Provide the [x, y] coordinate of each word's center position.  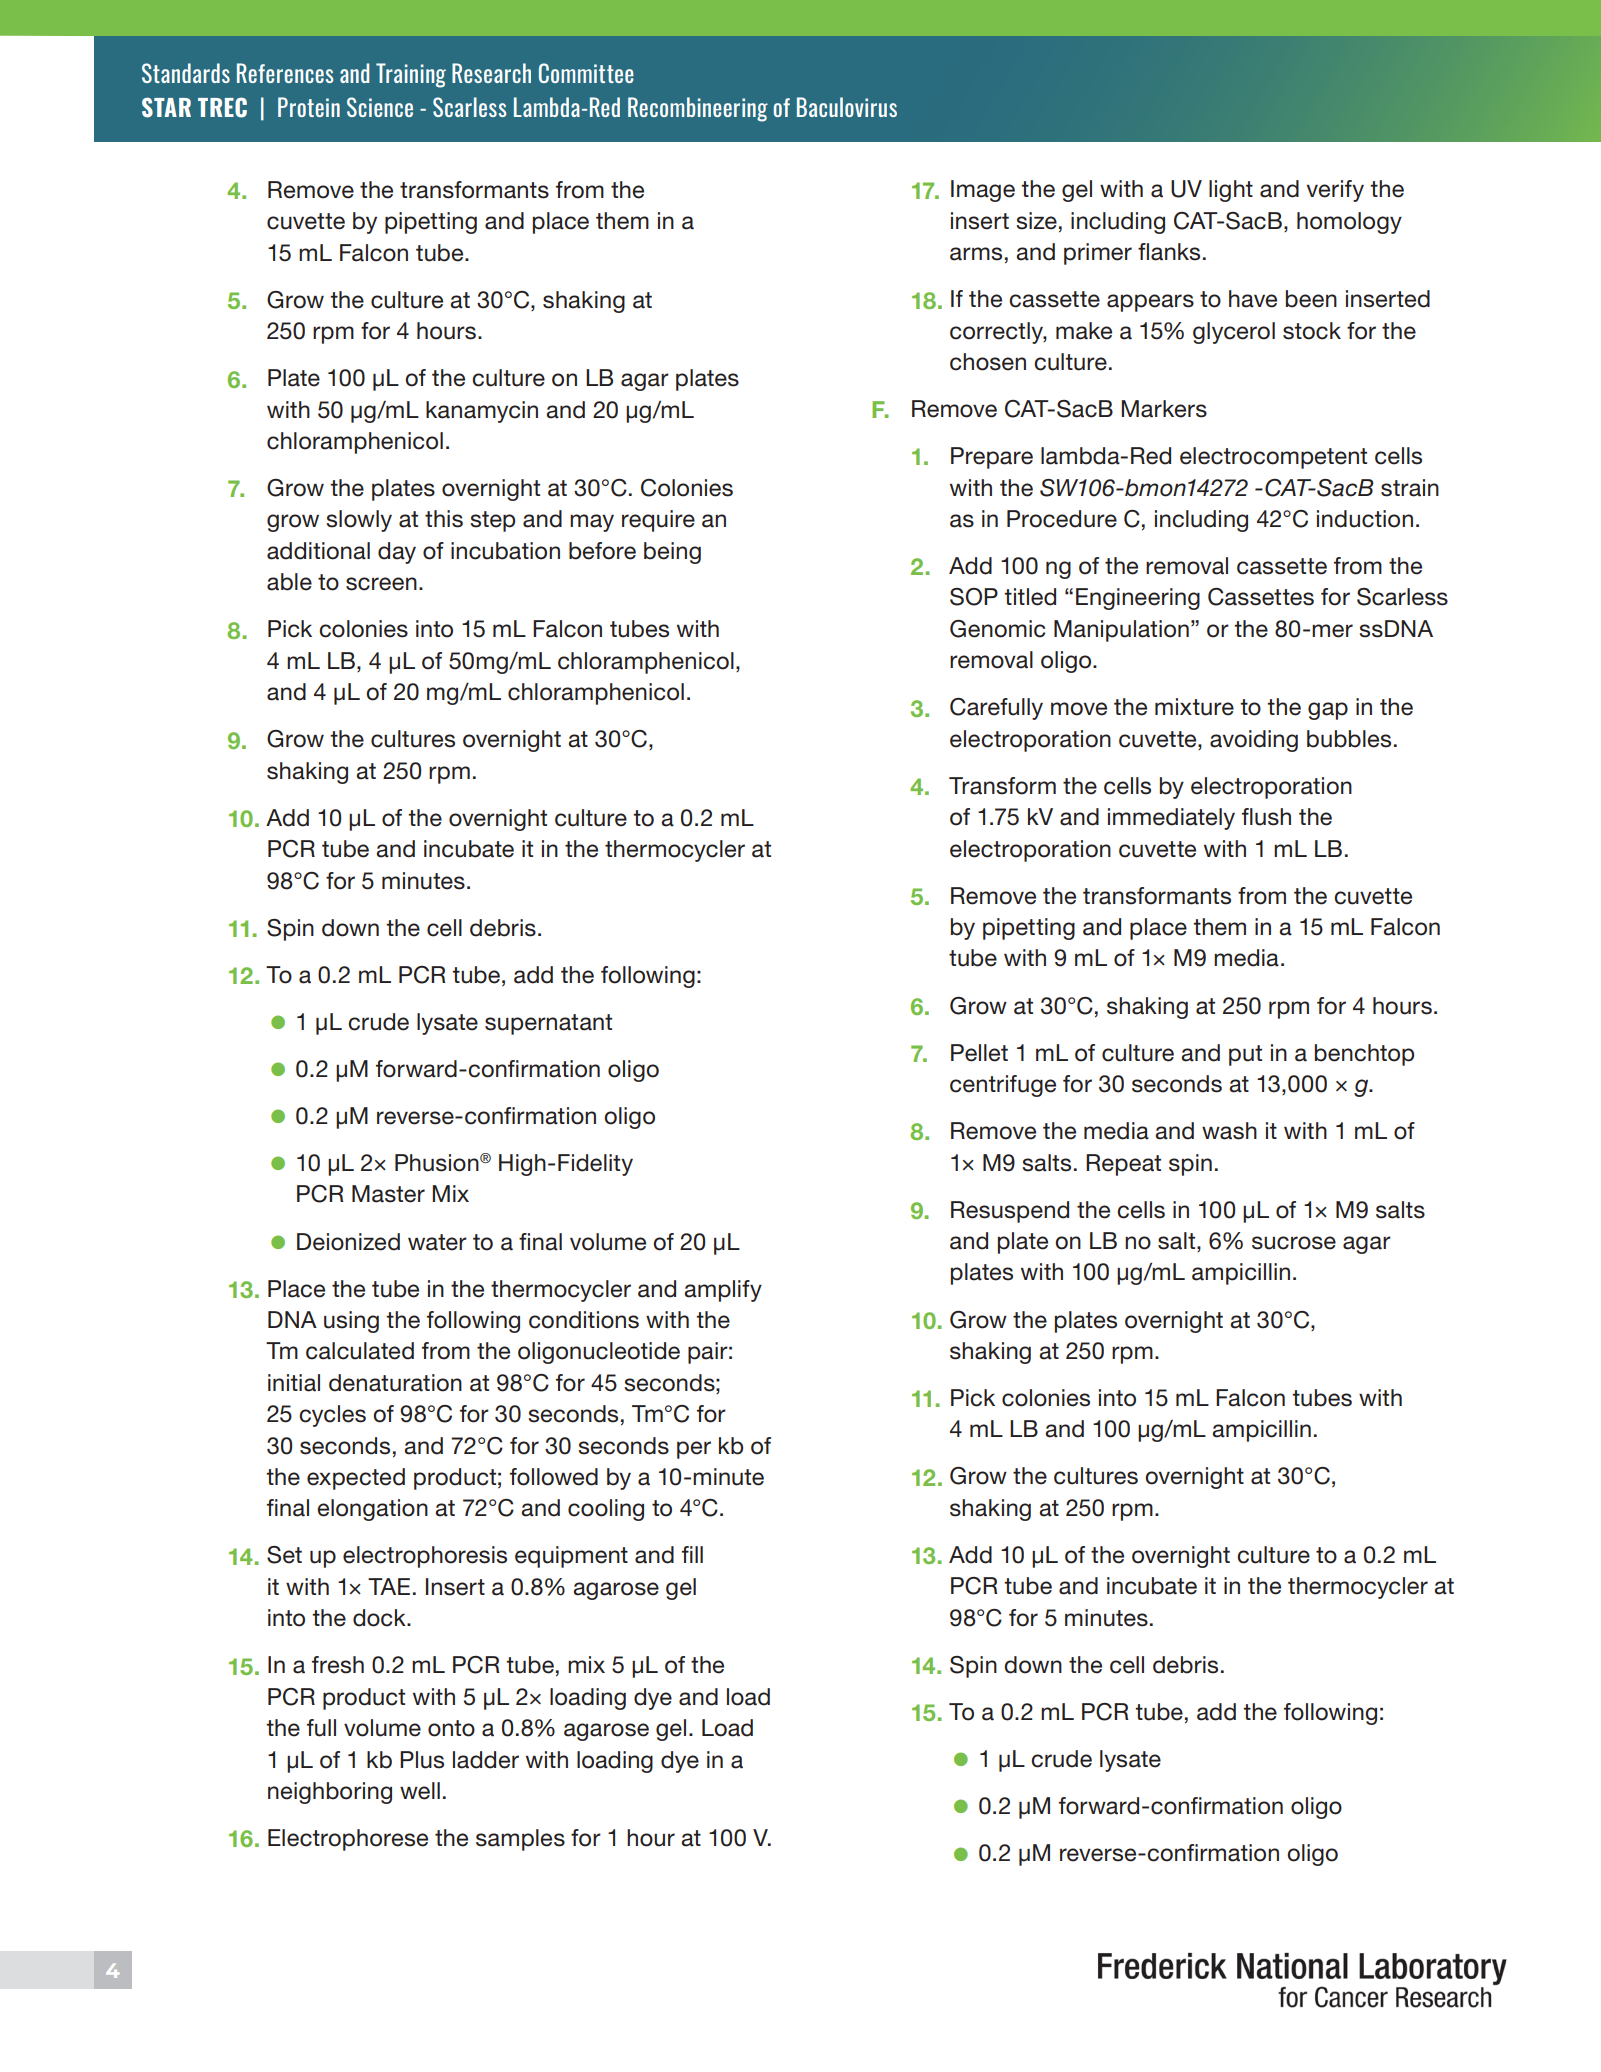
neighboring [330, 1793]
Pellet [979, 1053]
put [1245, 1055]
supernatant [548, 1024]
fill [692, 1554]
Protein [309, 107]
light [1231, 191]
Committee [586, 73]
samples [520, 1840]
